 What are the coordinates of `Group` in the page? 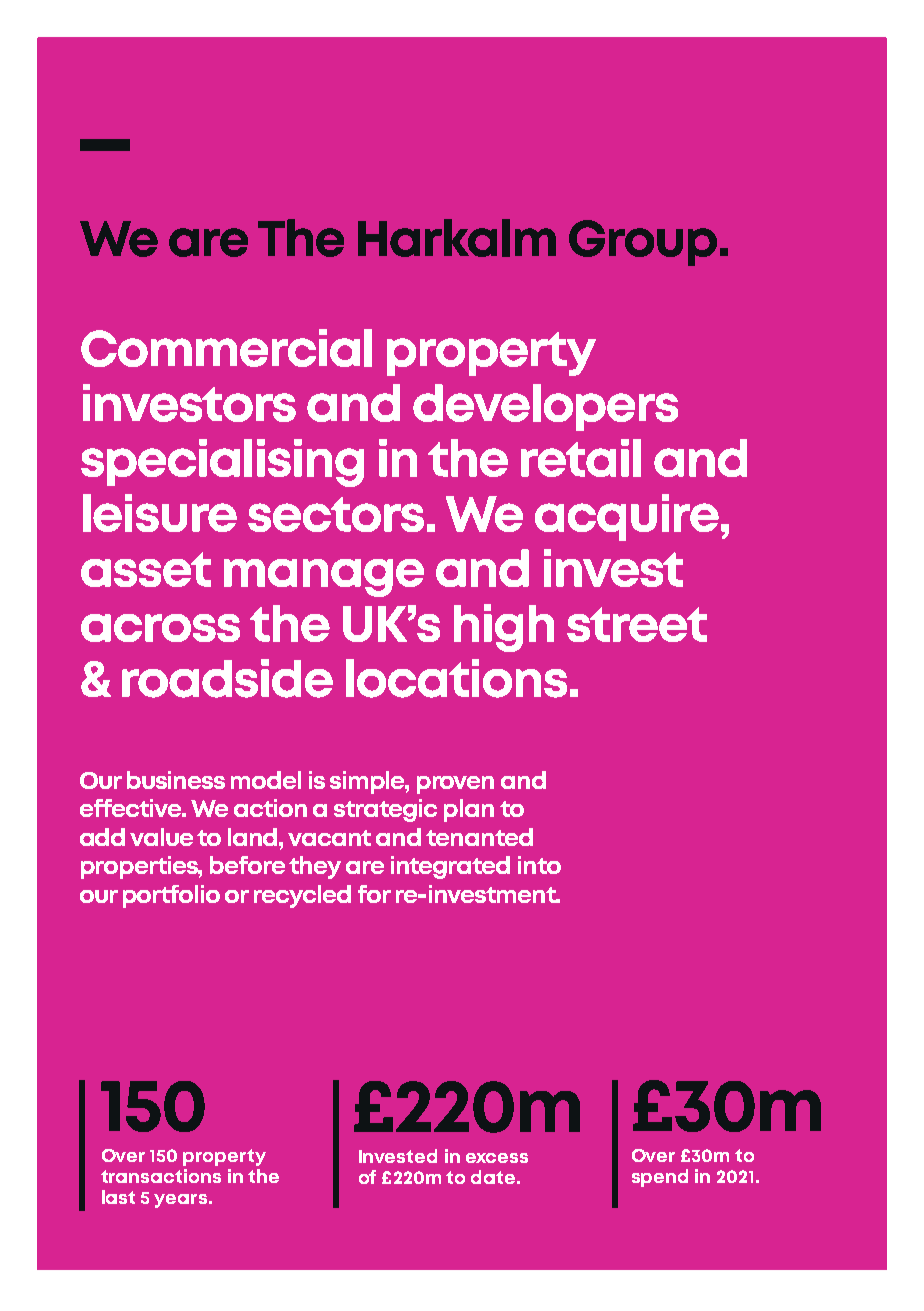 It's located at (643, 243).
